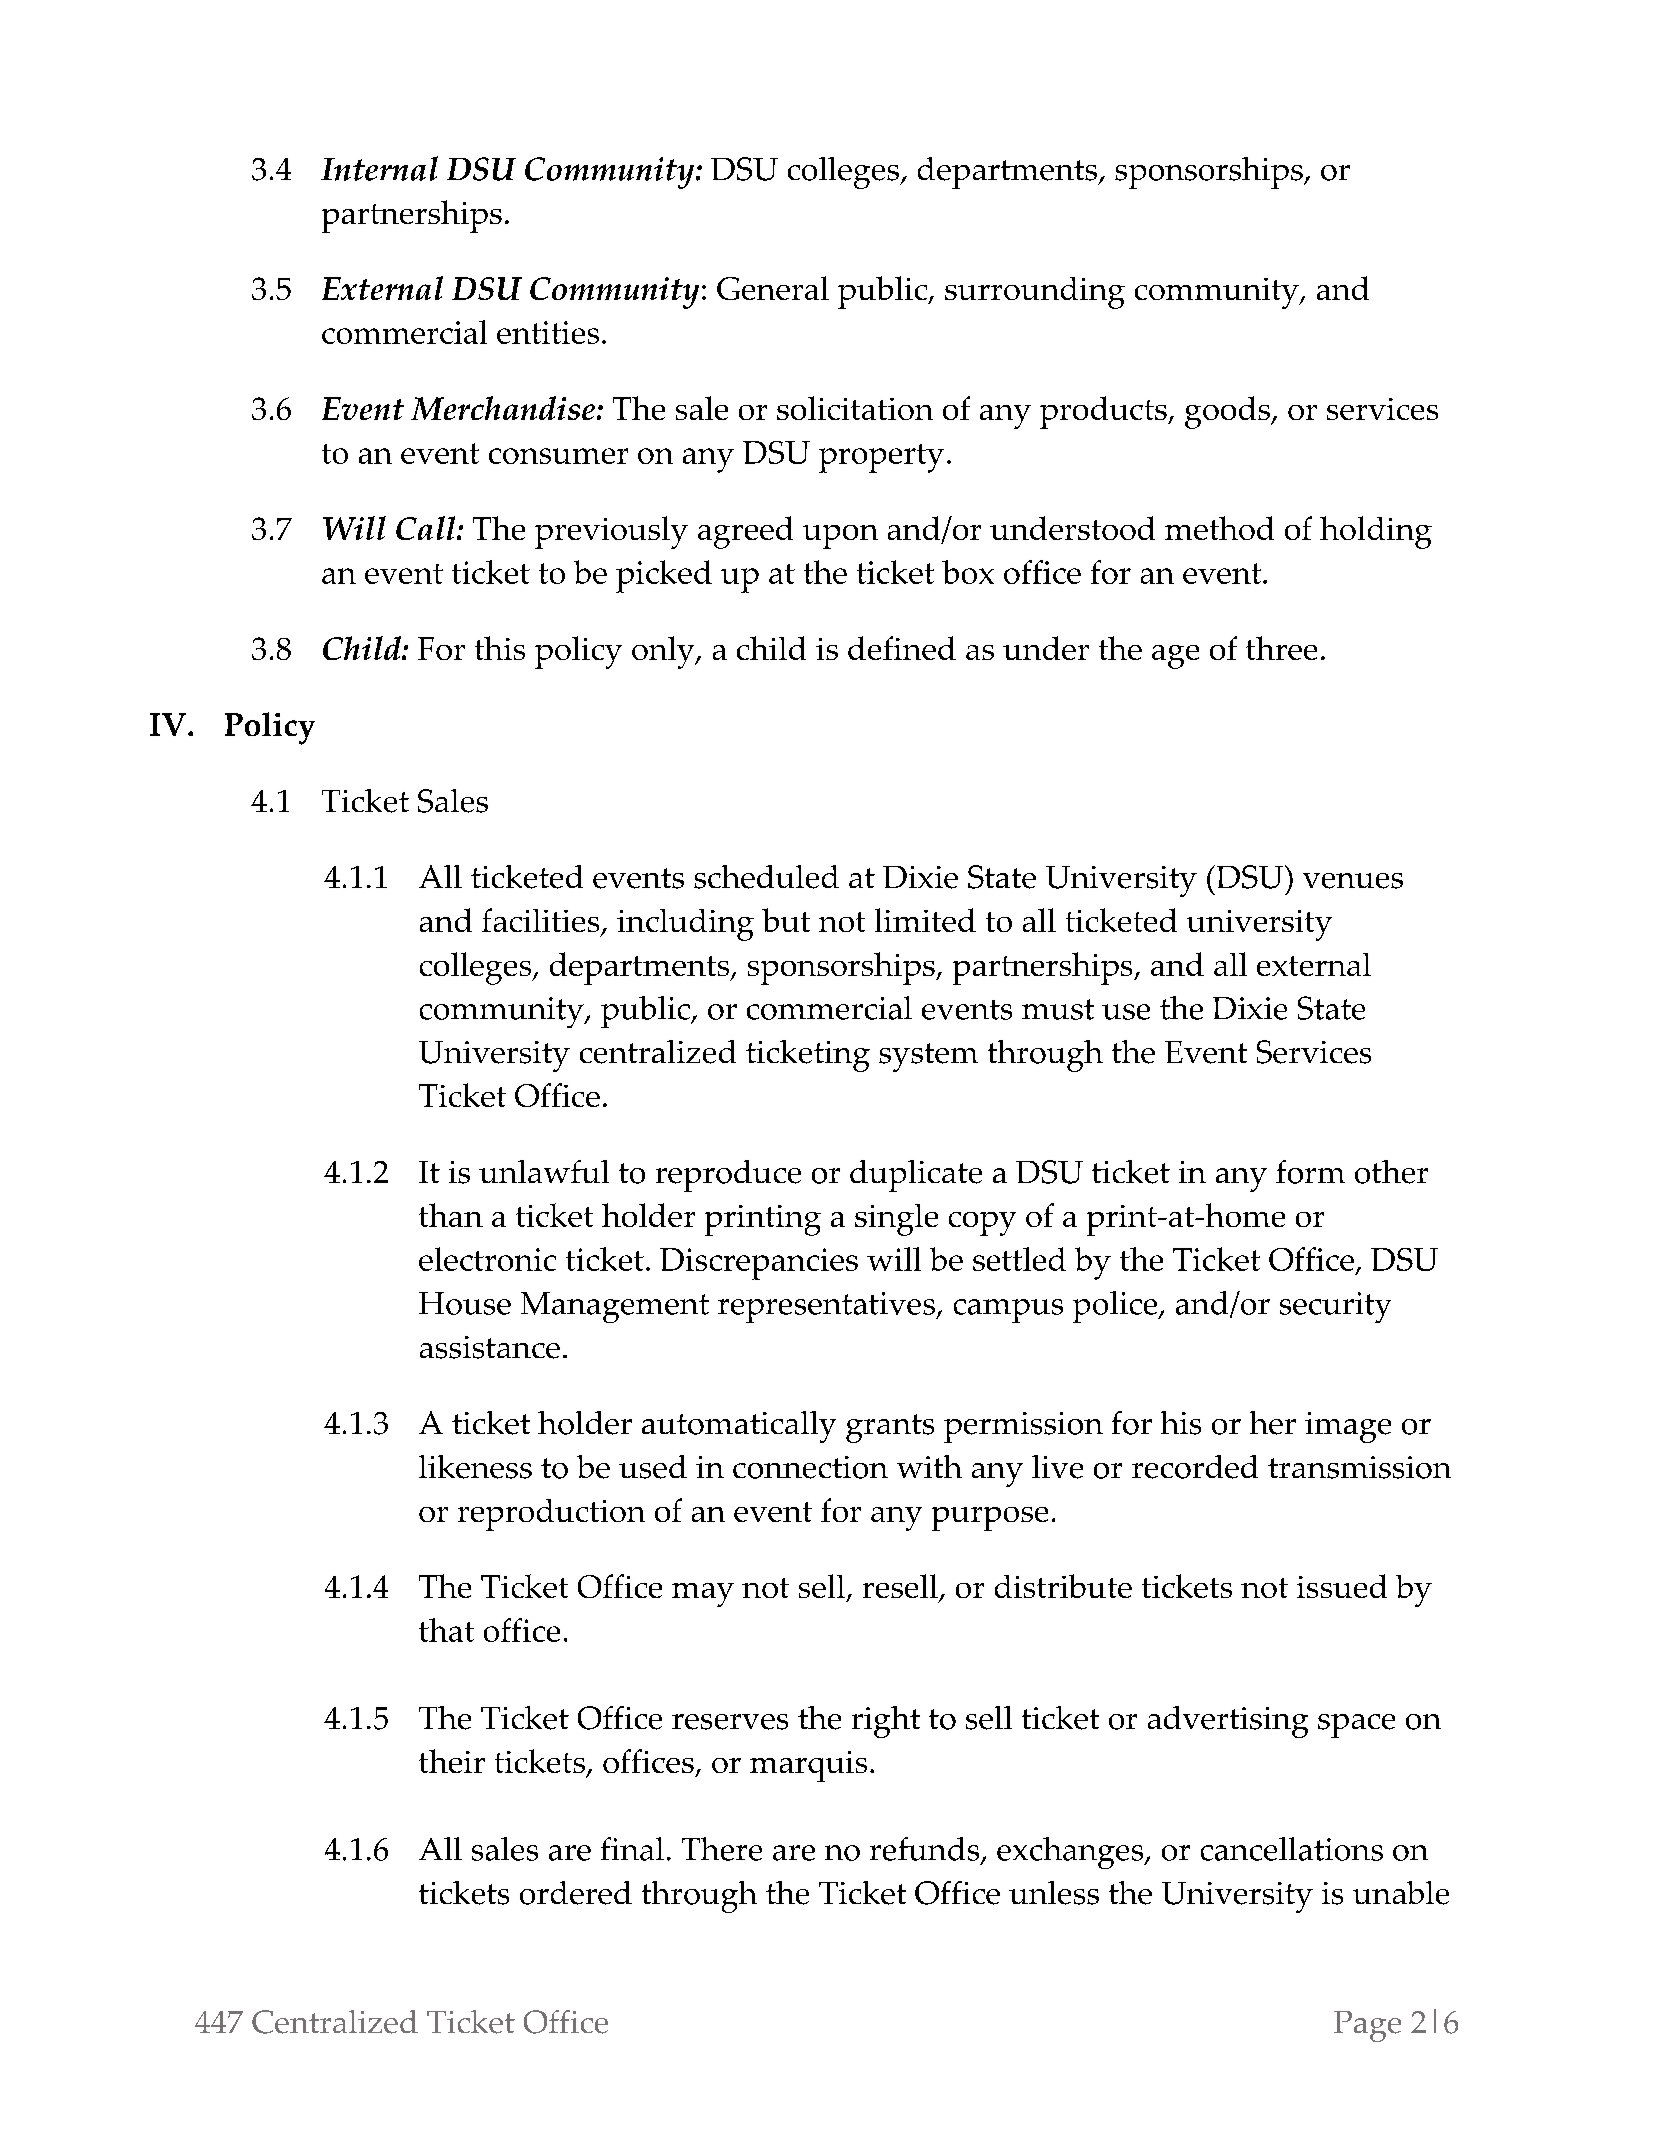 The image size is (1654, 2140). What do you see at coordinates (576, 1893) in the screenshot?
I see `ordered` at bounding box center [576, 1893].
